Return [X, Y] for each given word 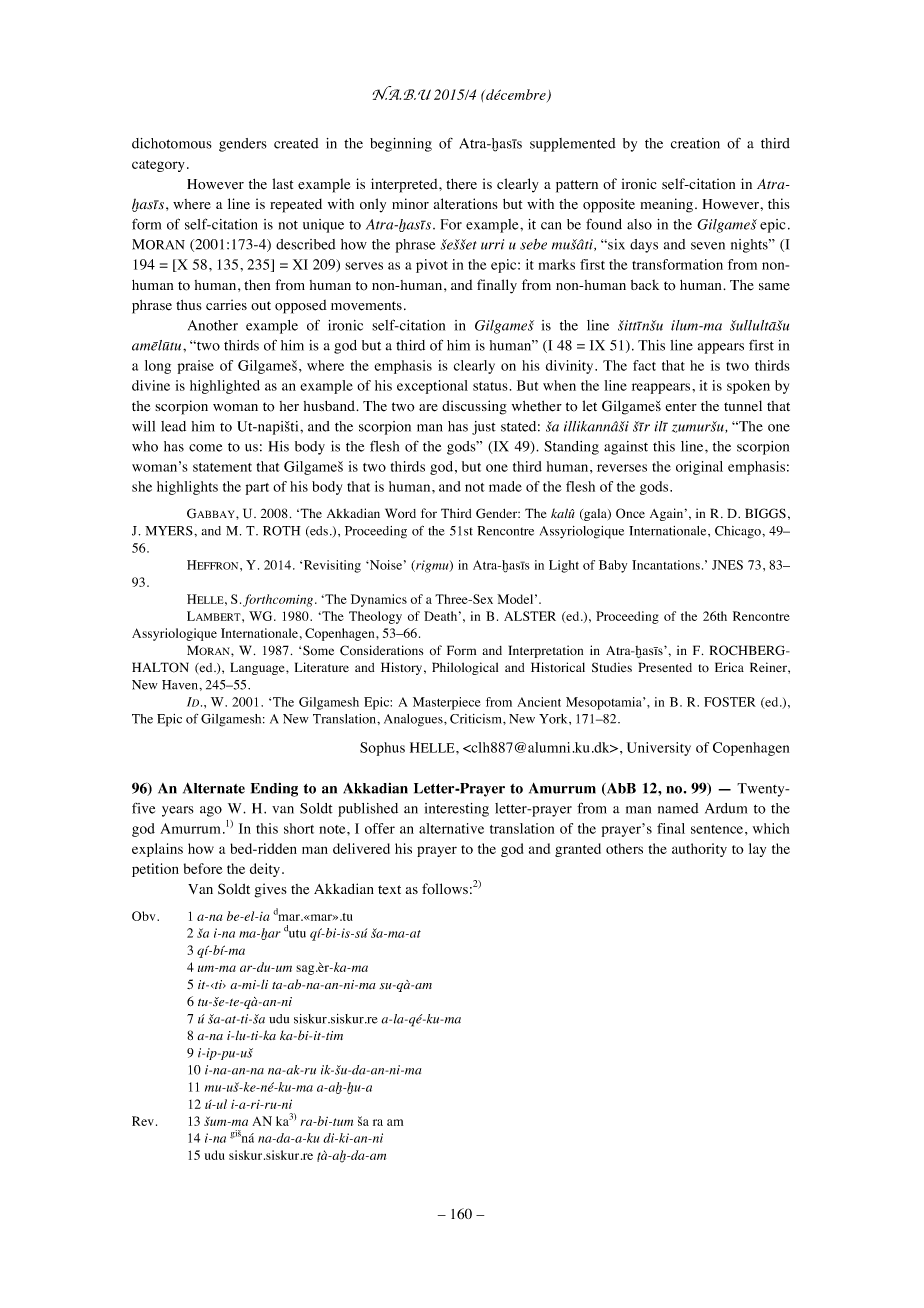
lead [173, 426]
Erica [729, 667]
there [461, 184]
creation [695, 143]
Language [258, 668]
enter [681, 407]
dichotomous [172, 143]
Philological [465, 668]
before [203, 868]
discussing [474, 407]
